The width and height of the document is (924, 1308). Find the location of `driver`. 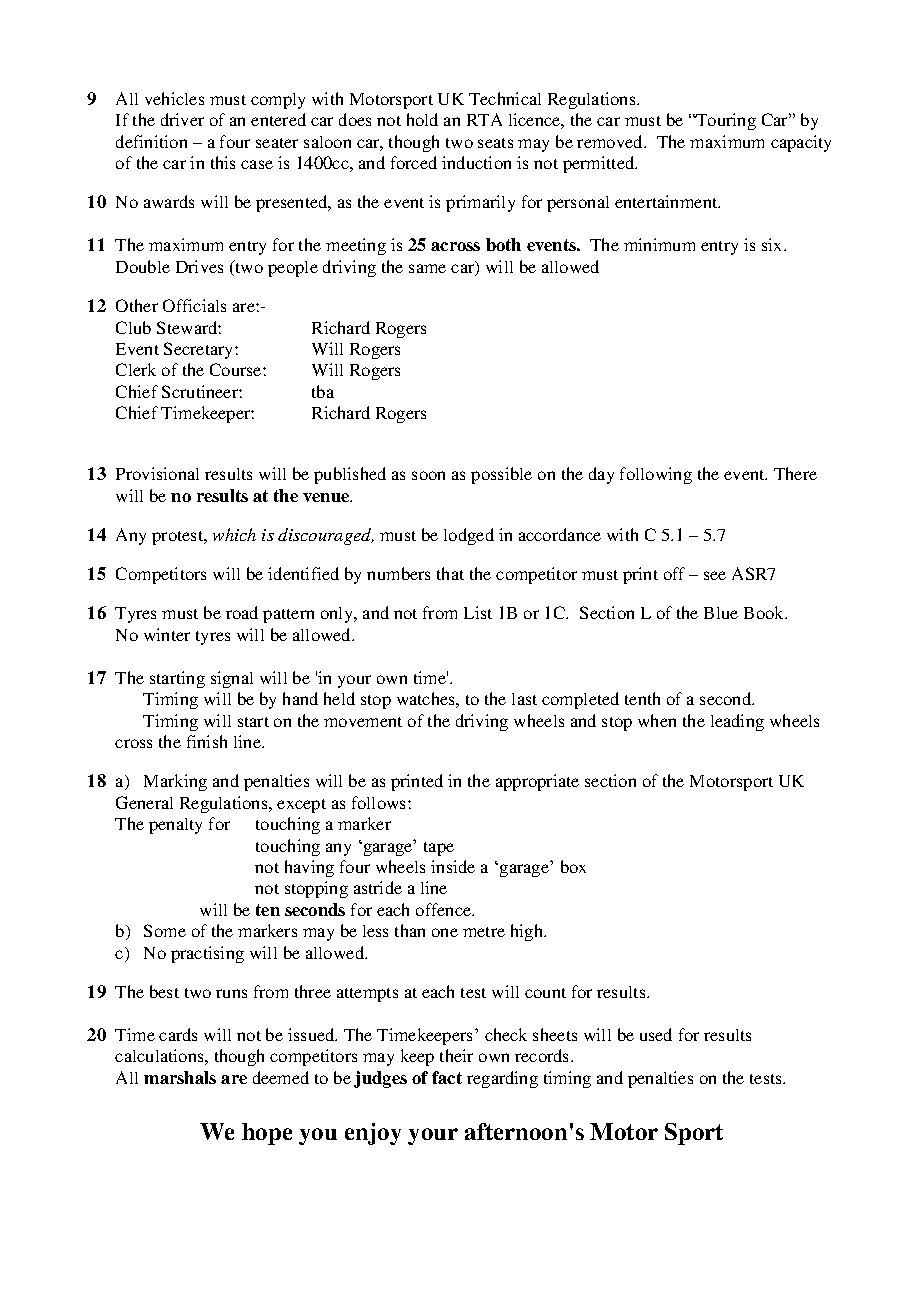

driver is located at coordinates (182, 119).
